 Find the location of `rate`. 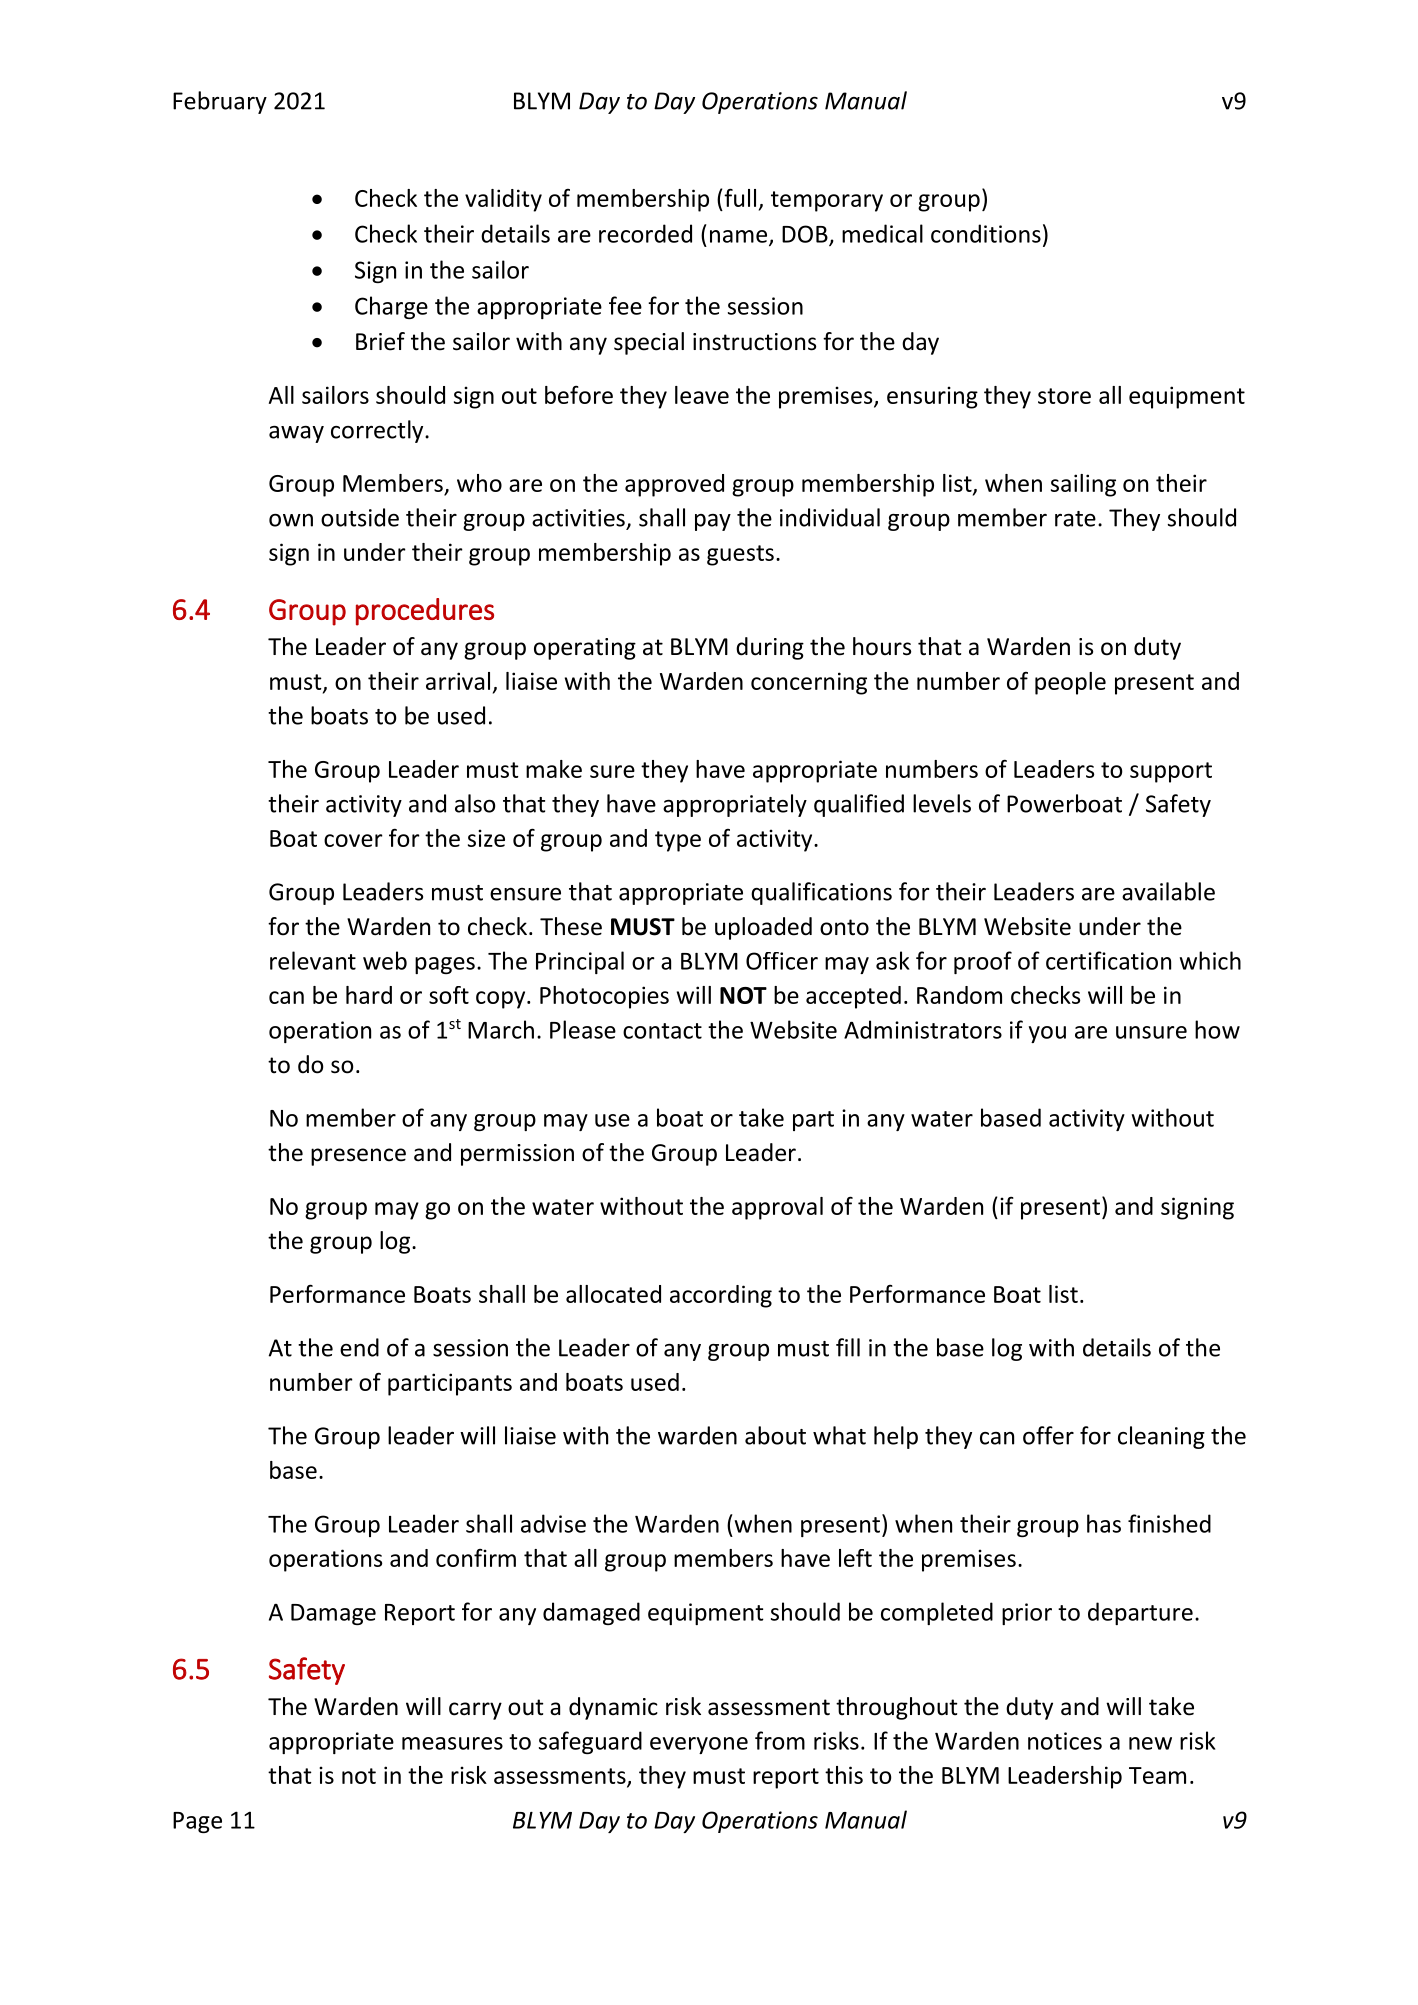

rate is located at coordinates (1075, 519).
